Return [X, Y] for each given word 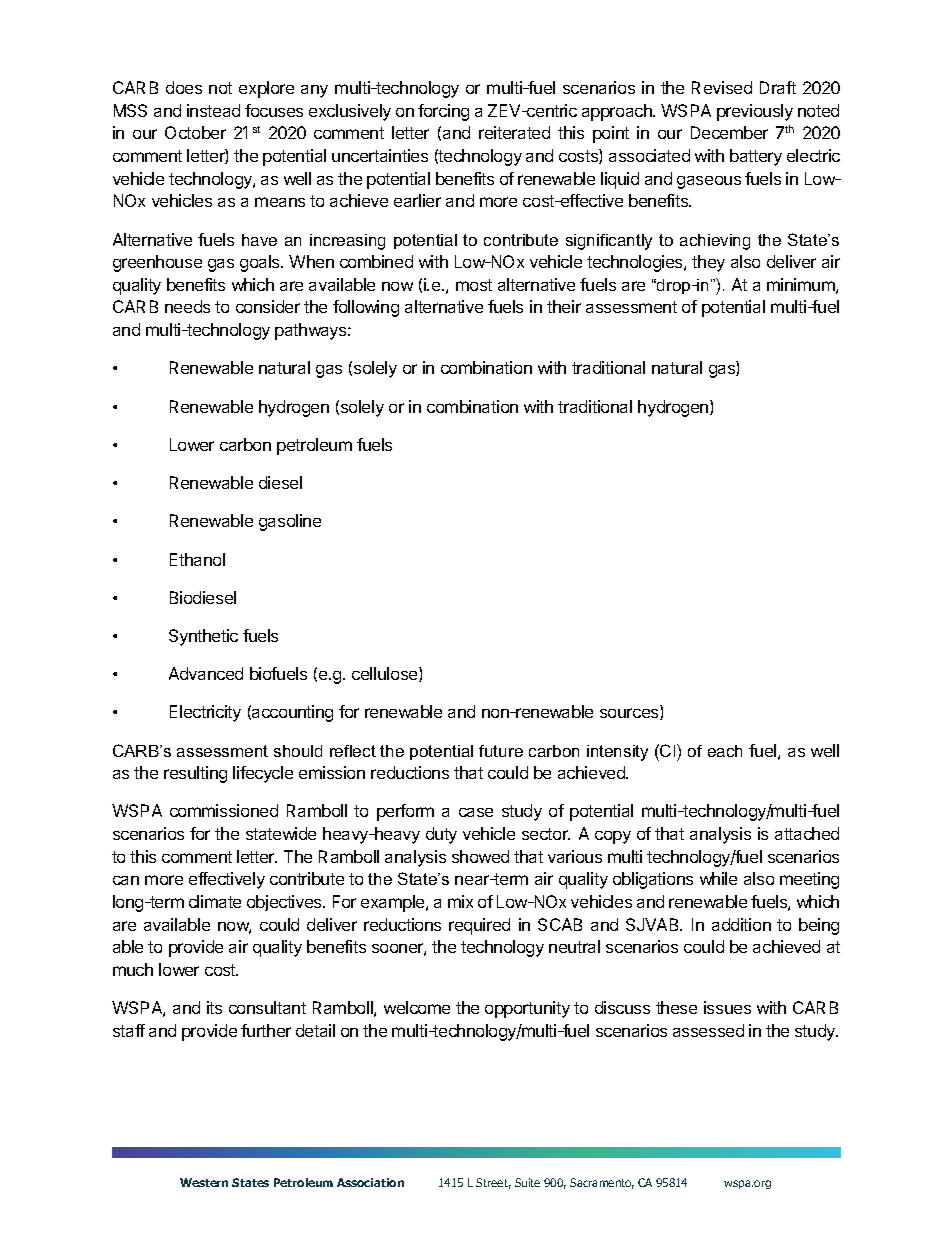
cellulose [386, 674]
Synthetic [203, 637]
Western [204, 1182]
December [729, 132]
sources [630, 714]
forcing [443, 112]
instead [213, 110]
